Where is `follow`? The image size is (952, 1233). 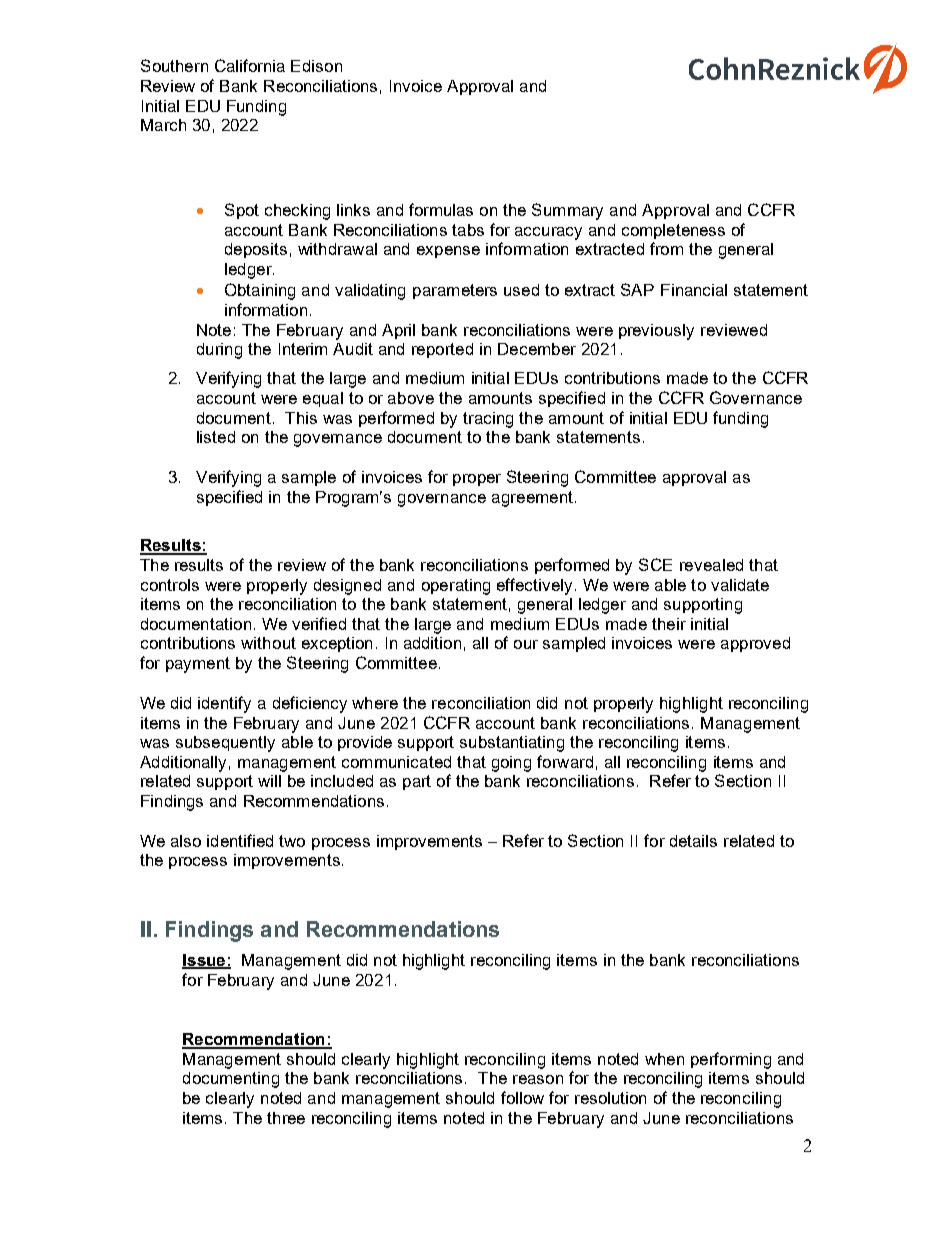 follow is located at coordinates (522, 1097).
